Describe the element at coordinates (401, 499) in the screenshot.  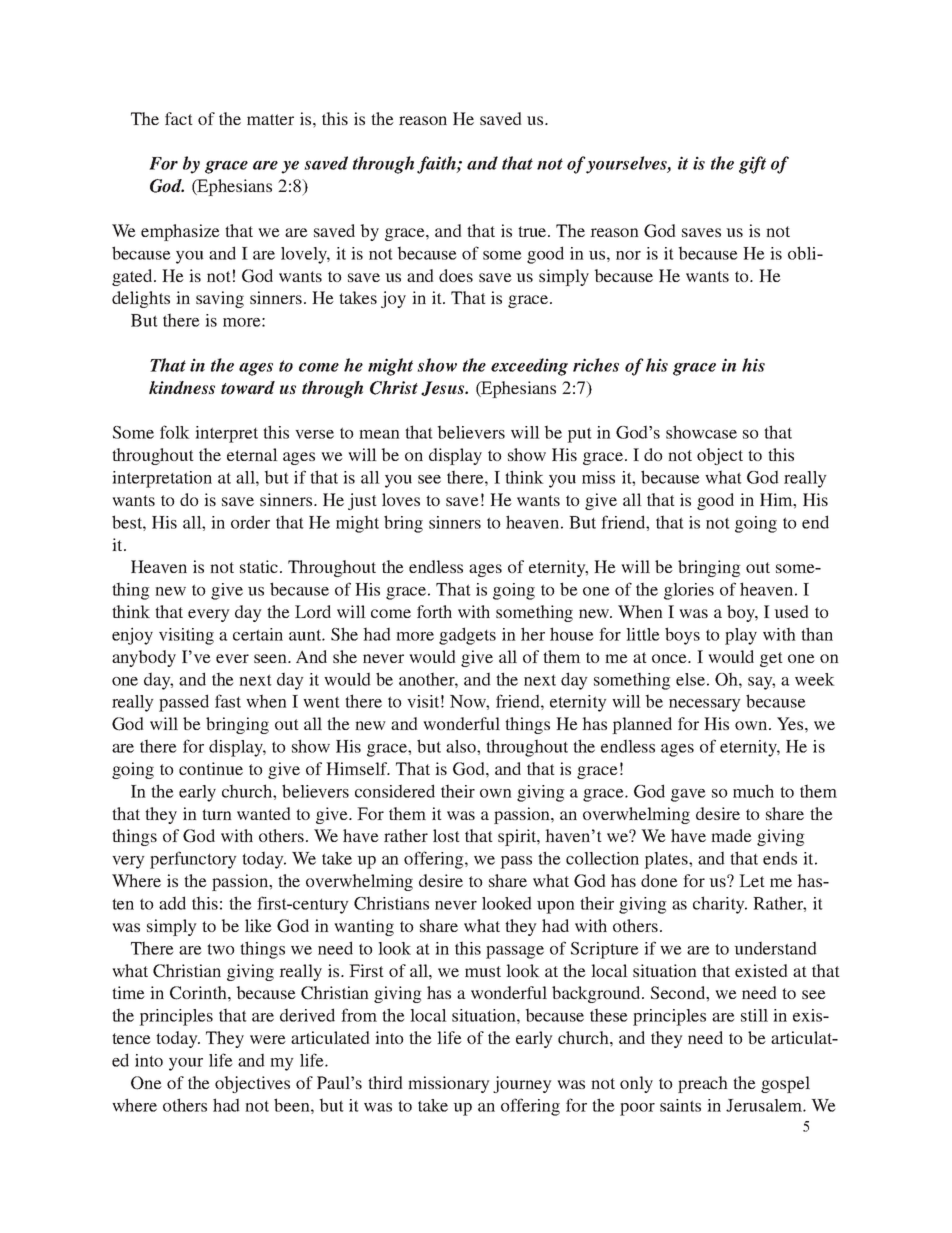
I see `loves` at that location.
